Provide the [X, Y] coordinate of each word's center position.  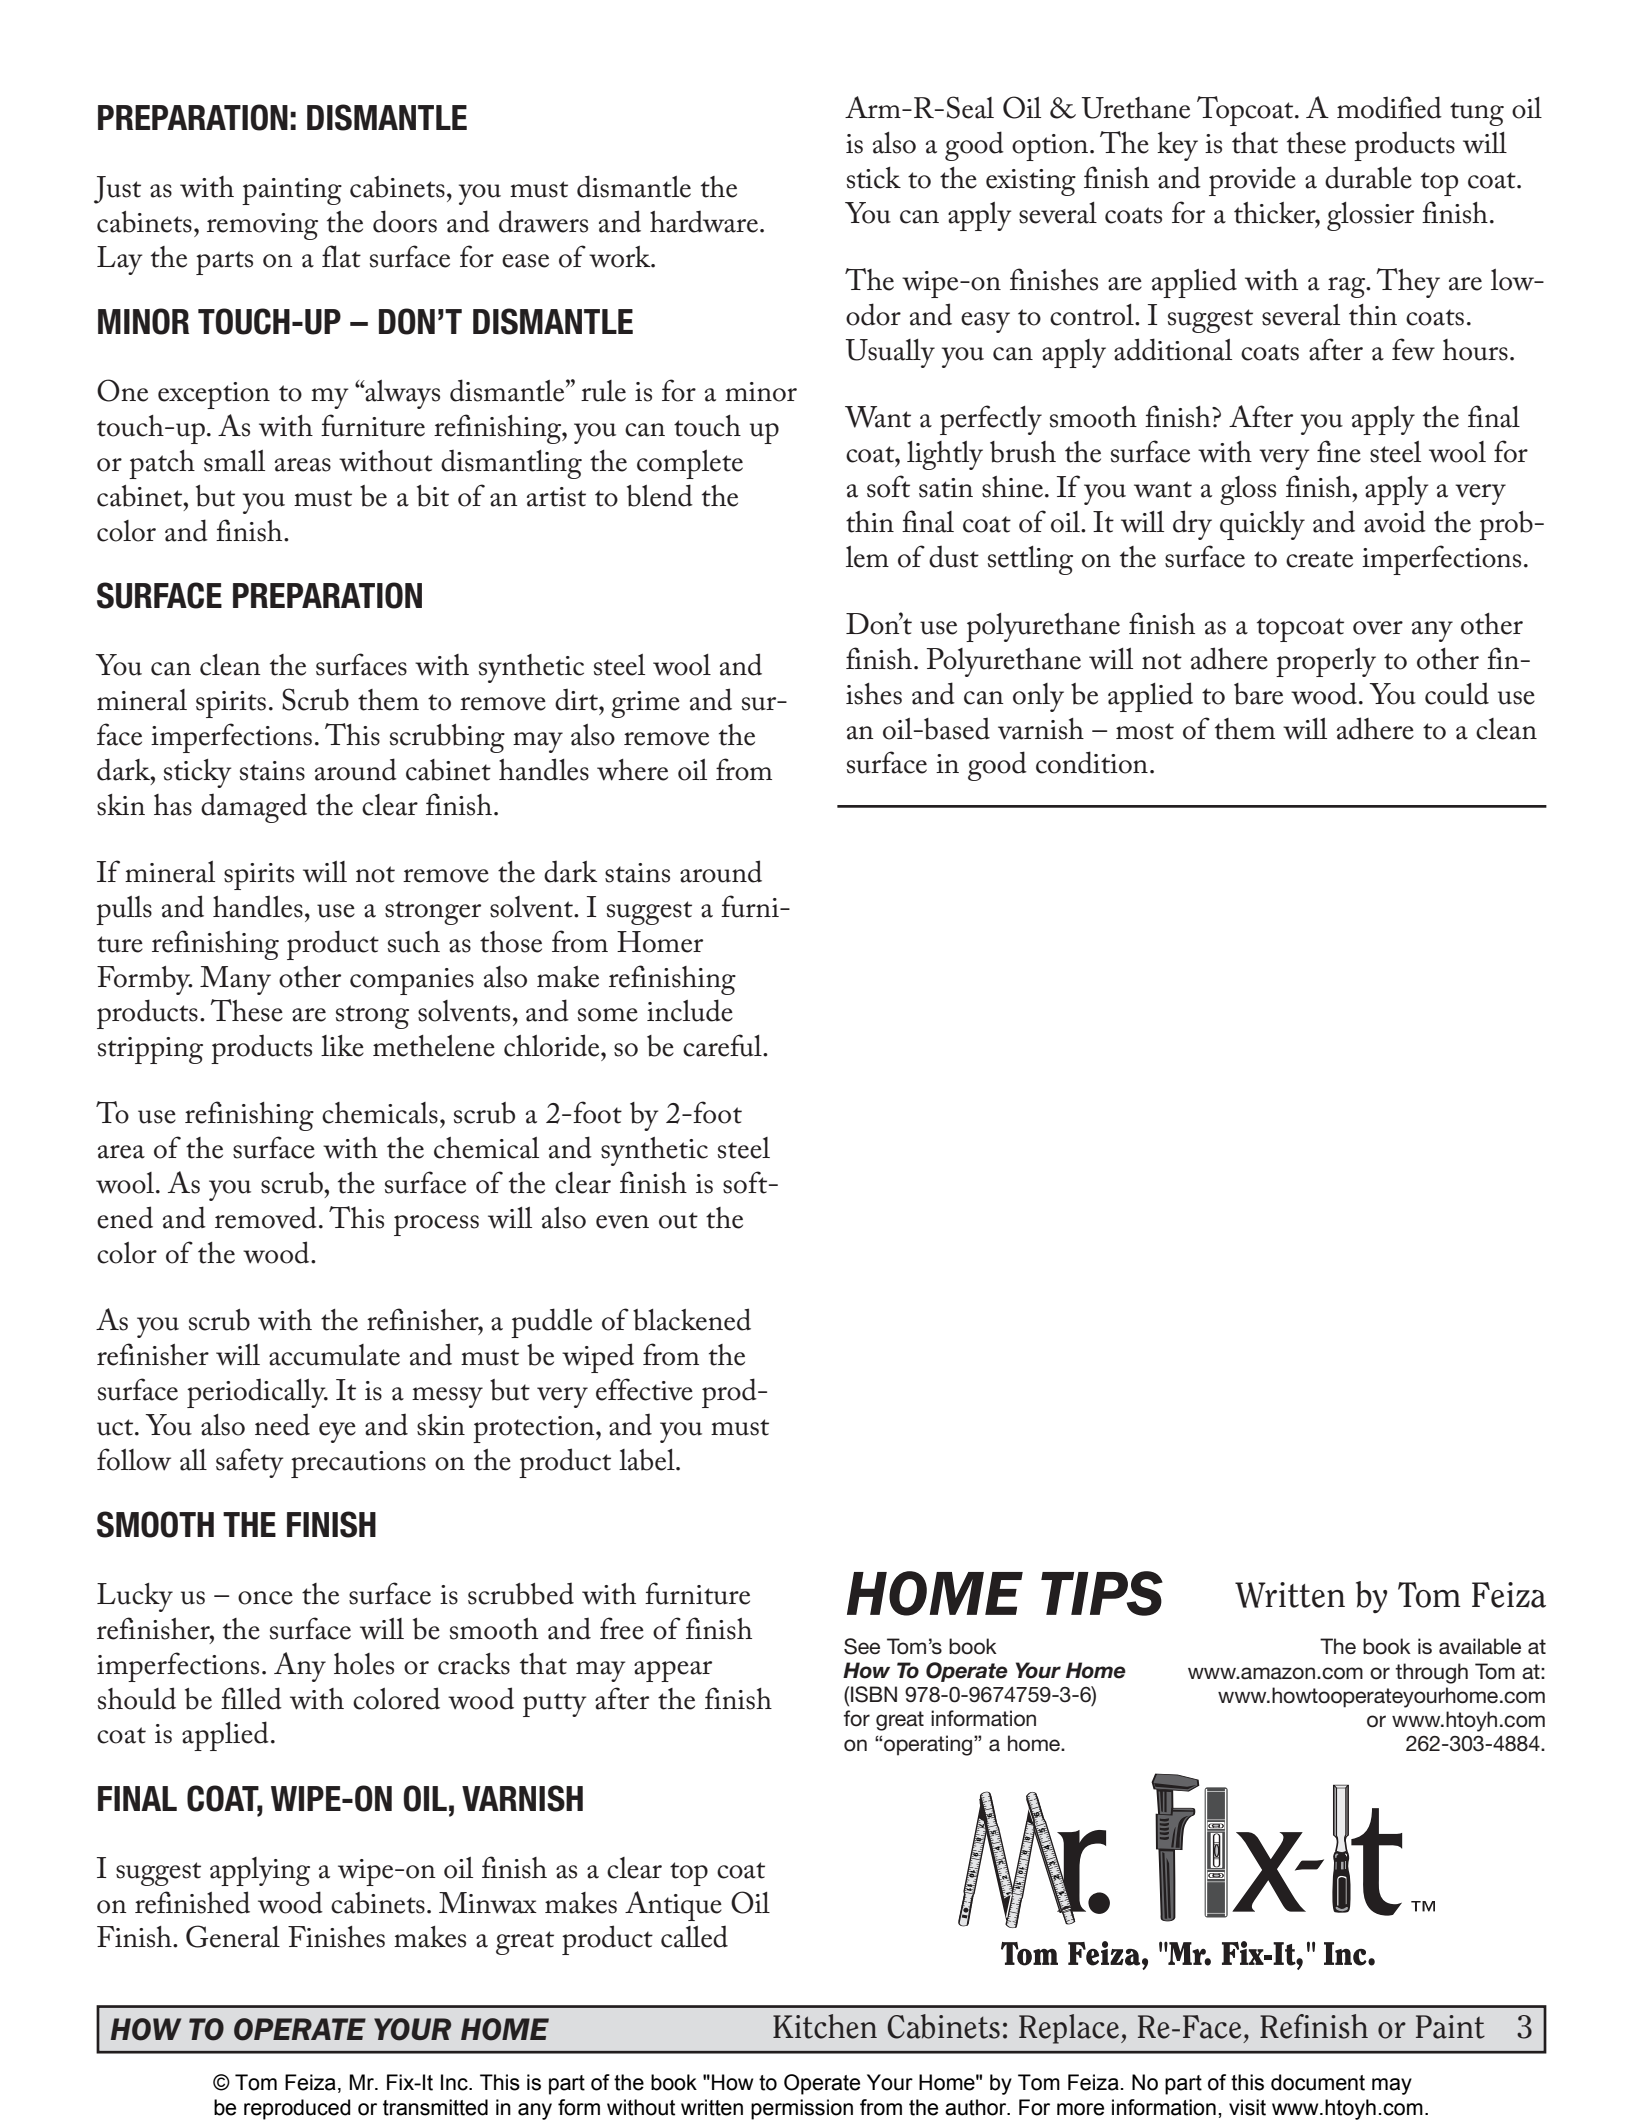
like [342, 1046]
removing [262, 226]
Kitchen [825, 2026]
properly [1326, 662]
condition [1092, 762]
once [265, 1598]
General [233, 1936]
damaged [254, 808]
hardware [704, 221]
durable [1368, 177]
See [862, 1646]
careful [723, 1045]
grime [645, 704]
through [1431, 1673]
